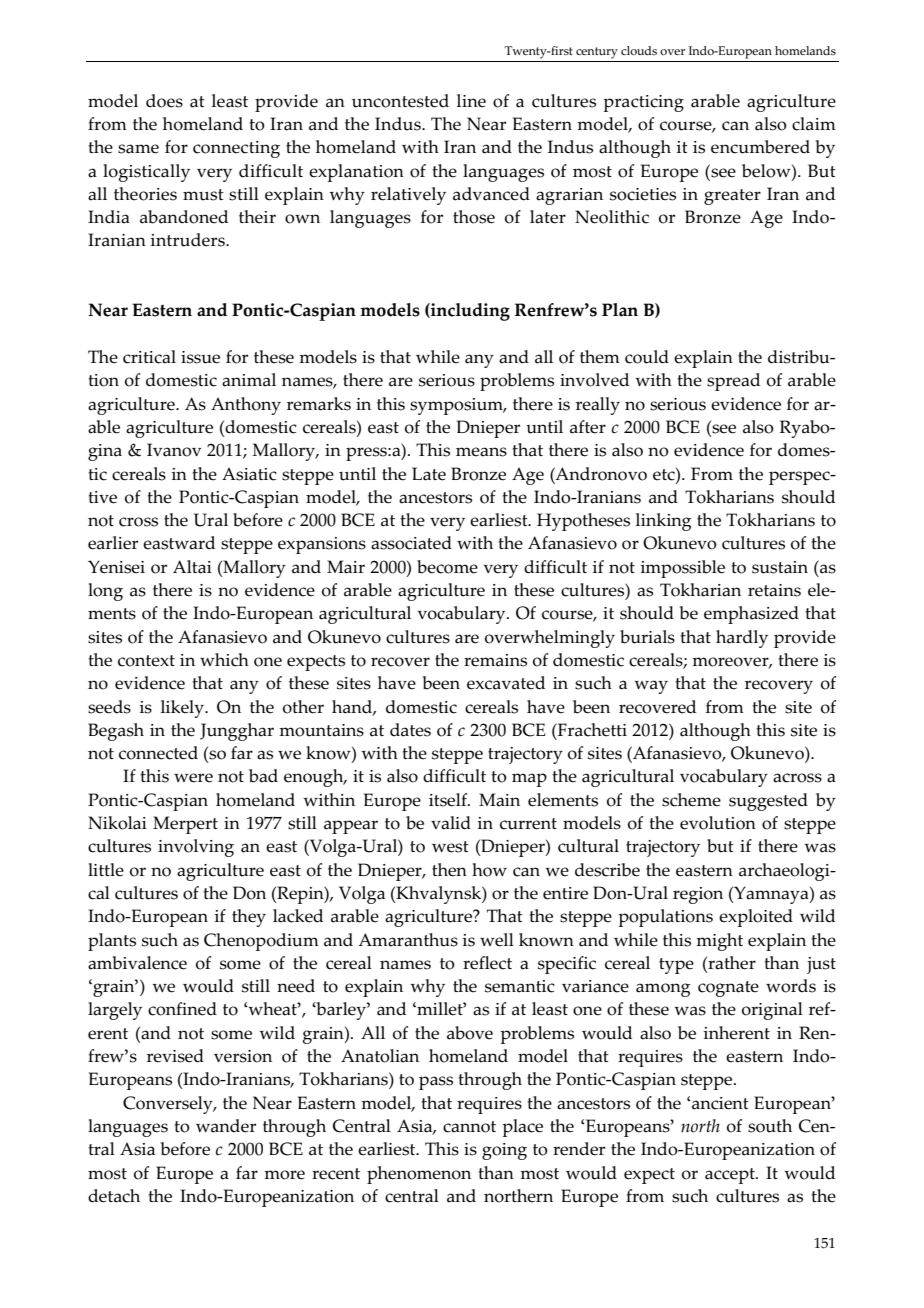 The width and height of the page is (924, 1308). Describe the element at coordinates (447, 567) in the page. I see `become` at that location.
